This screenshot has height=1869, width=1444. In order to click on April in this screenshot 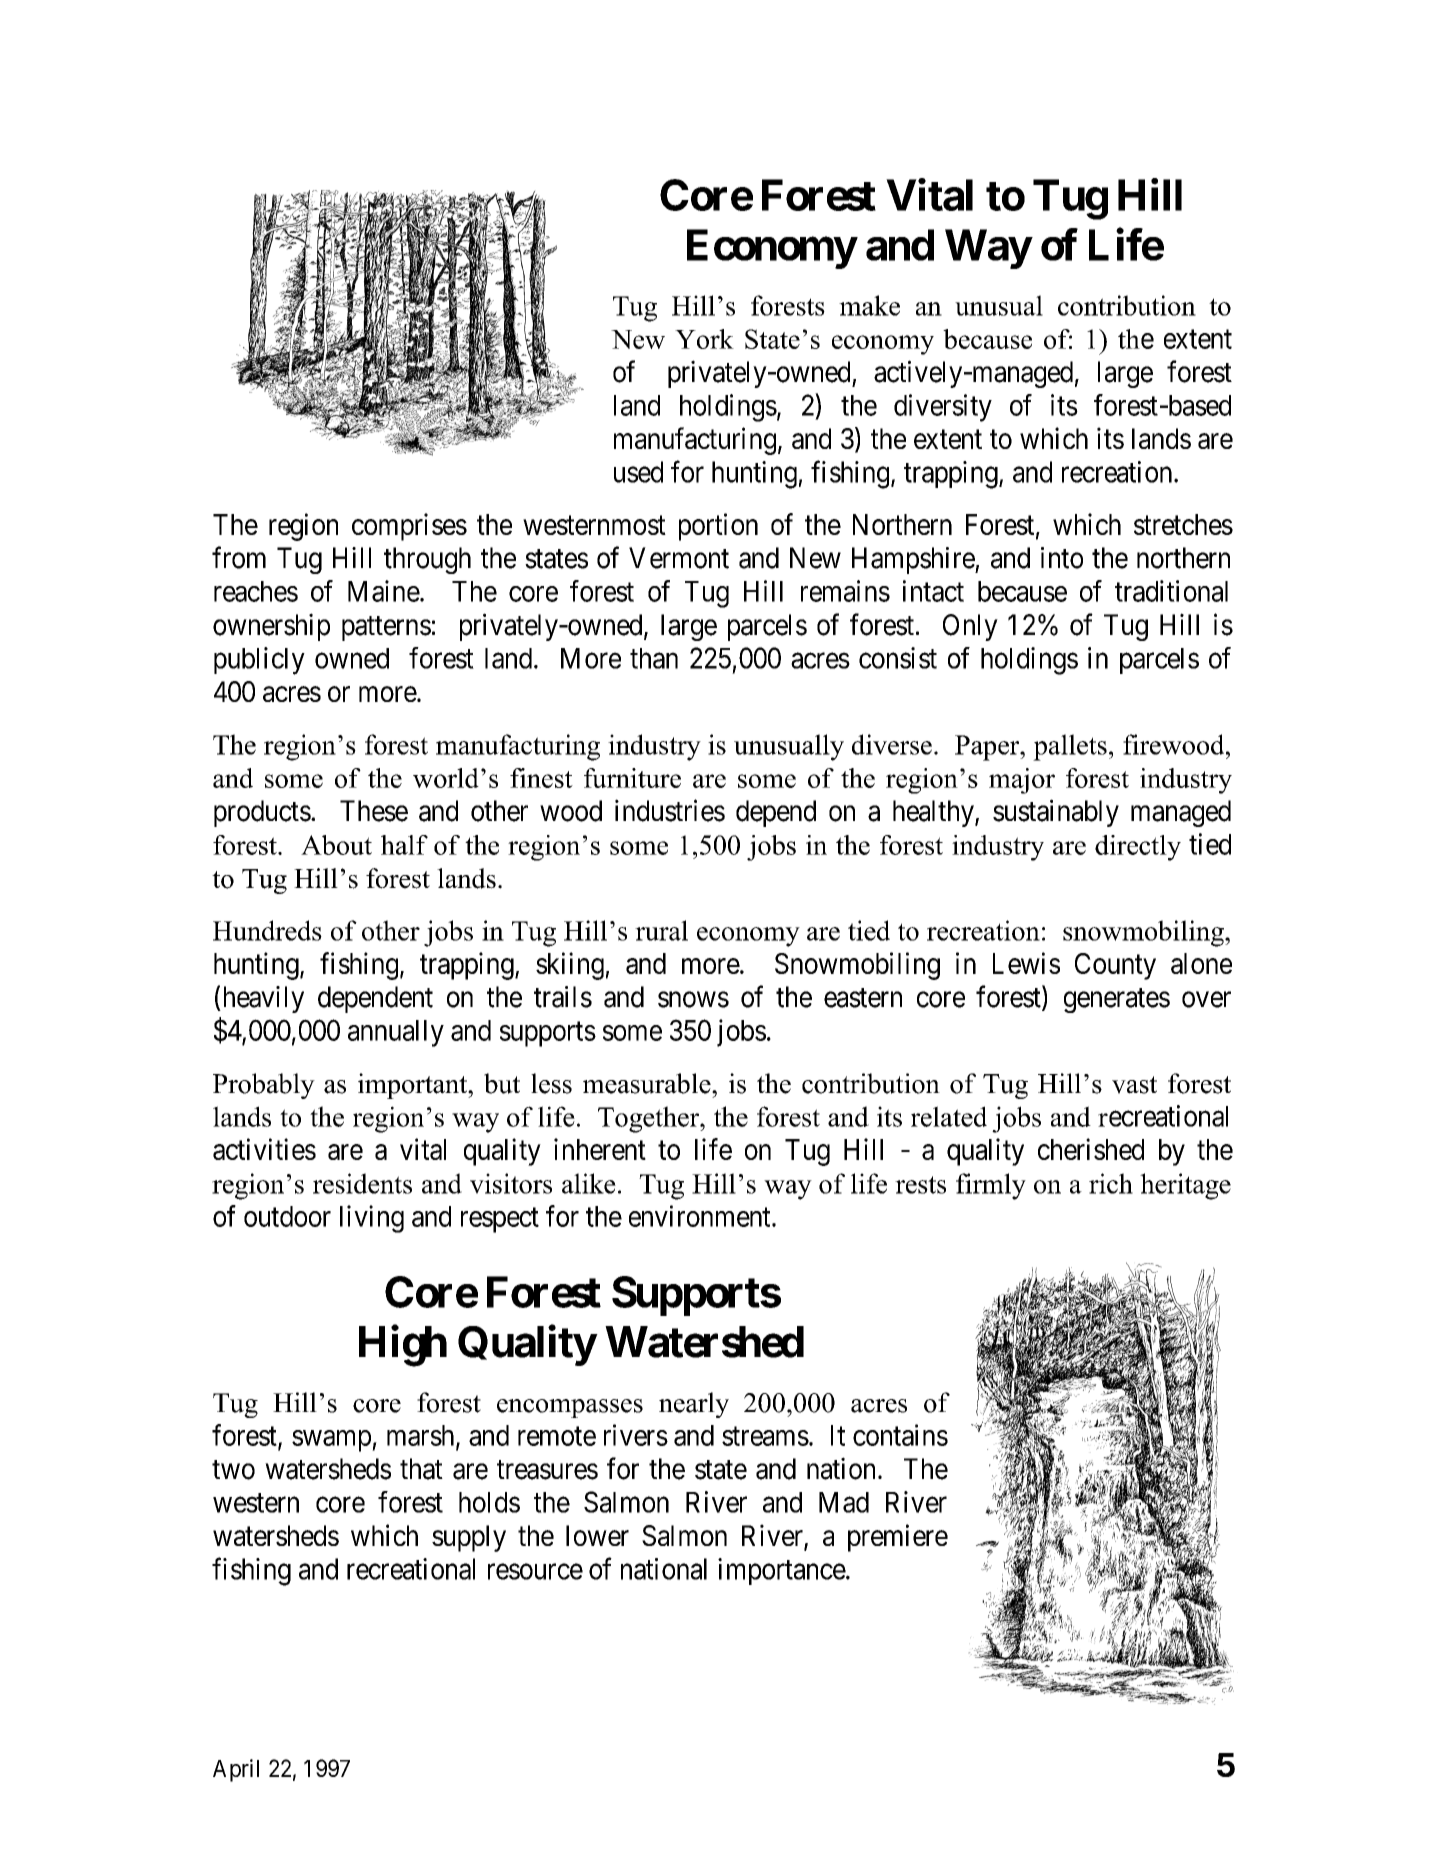, I will do `click(236, 1770)`.
